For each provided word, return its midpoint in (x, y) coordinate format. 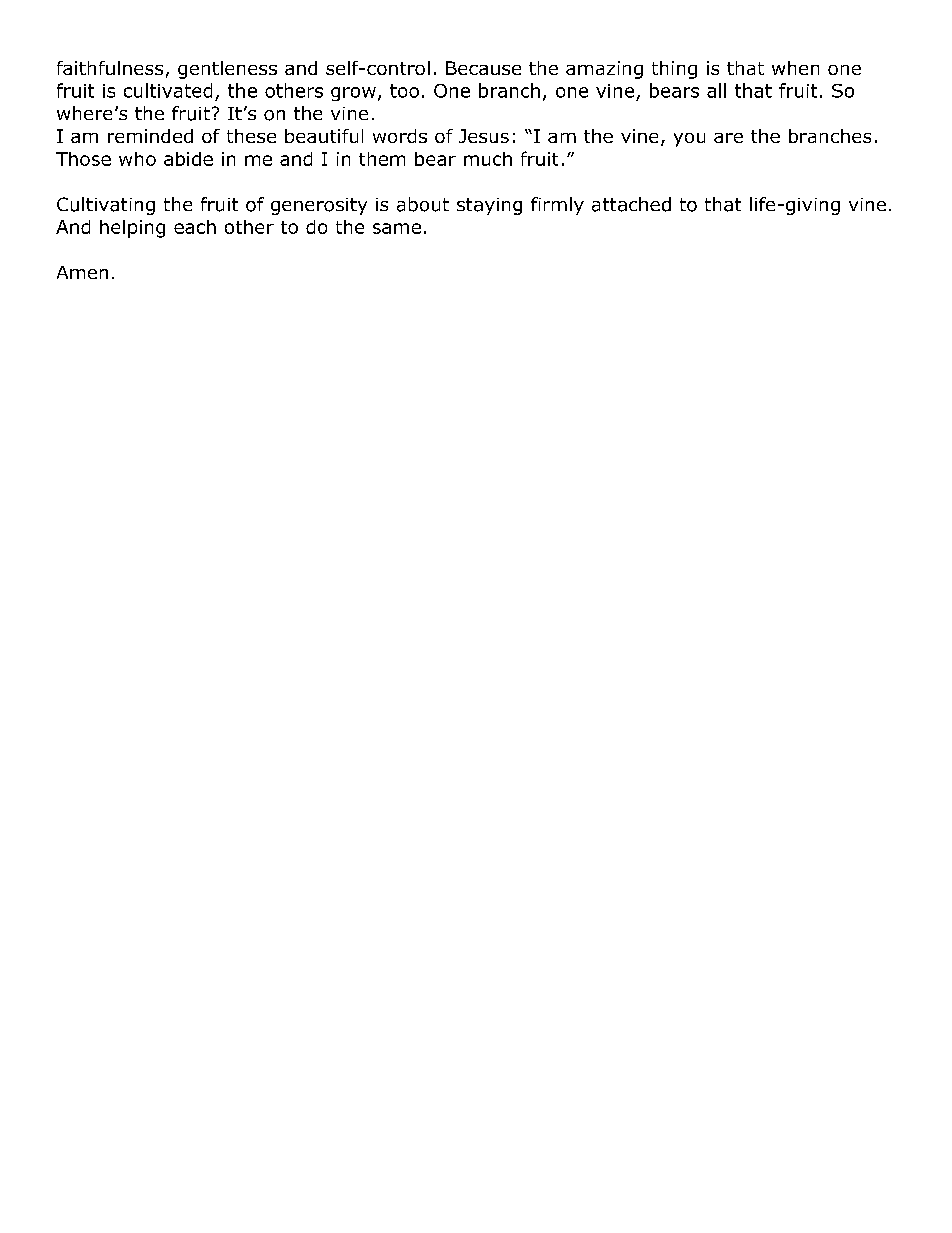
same (397, 228)
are (728, 138)
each (195, 227)
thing (674, 70)
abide (188, 159)
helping (132, 229)
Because (483, 68)
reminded (150, 136)
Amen (82, 272)
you (689, 140)
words (400, 136)
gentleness (227, 70)
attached (631, 204)
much (488, 159)
